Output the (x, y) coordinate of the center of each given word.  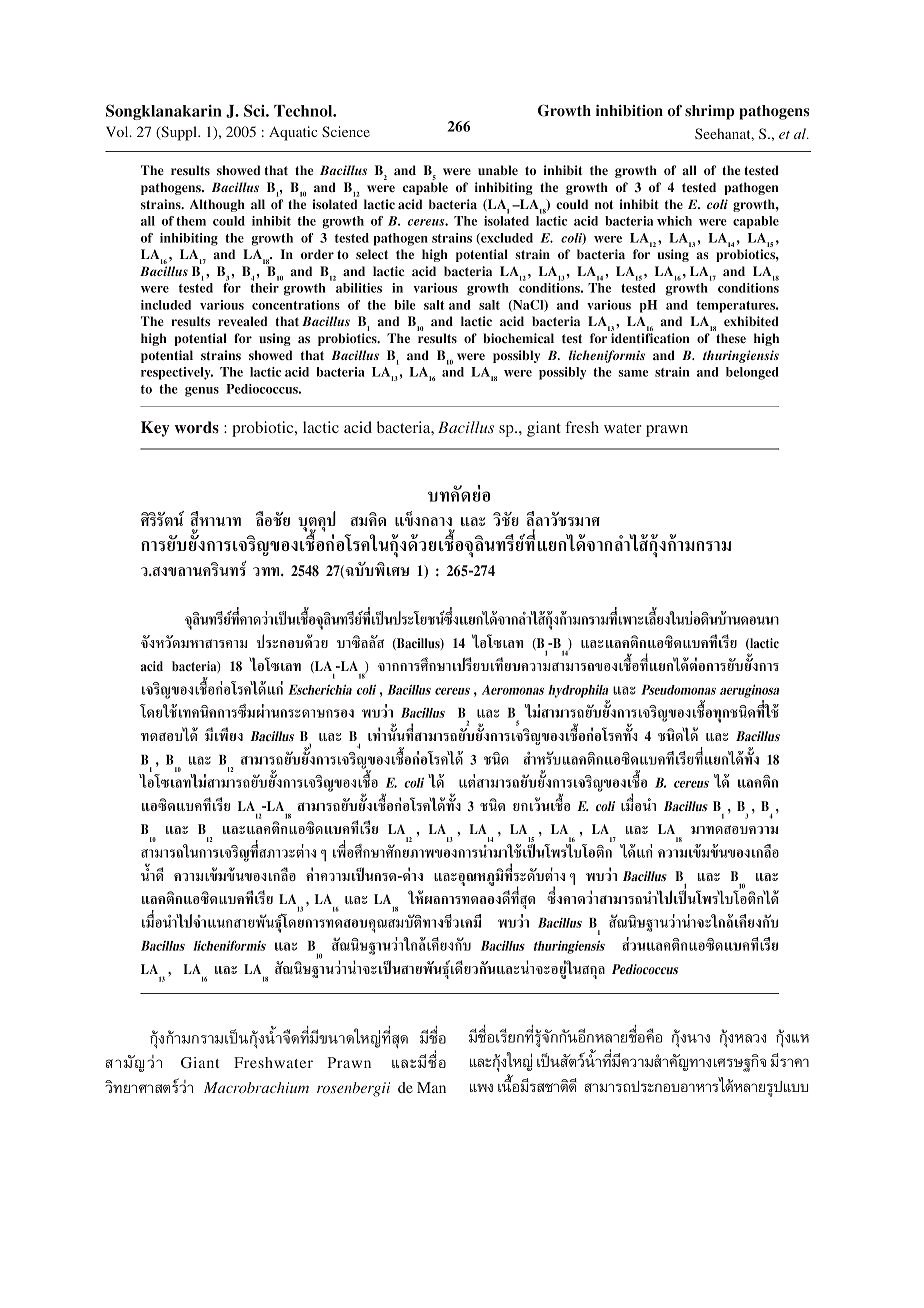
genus (202, 392)
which (674, 221)
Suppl (179, 133)
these (731, 338)
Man (431, 1087)
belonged (752, 373)
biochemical (518, 338)
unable (498, 170)
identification (650, 338)
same (633, 373)
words (196, 427)
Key (155, 429)
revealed (242, 321)
